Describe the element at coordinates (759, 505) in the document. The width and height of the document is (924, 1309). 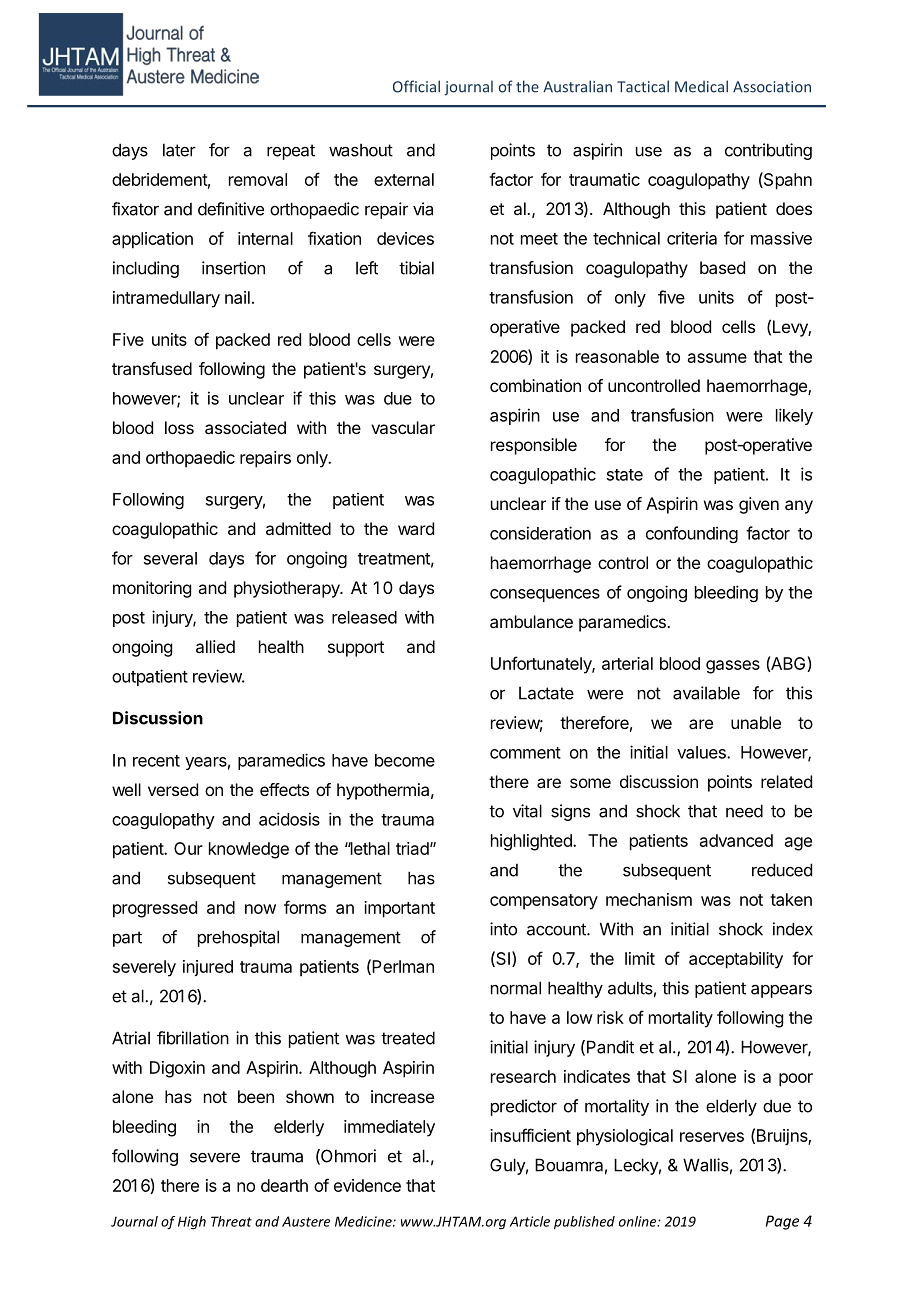
I see `given` at that location.
